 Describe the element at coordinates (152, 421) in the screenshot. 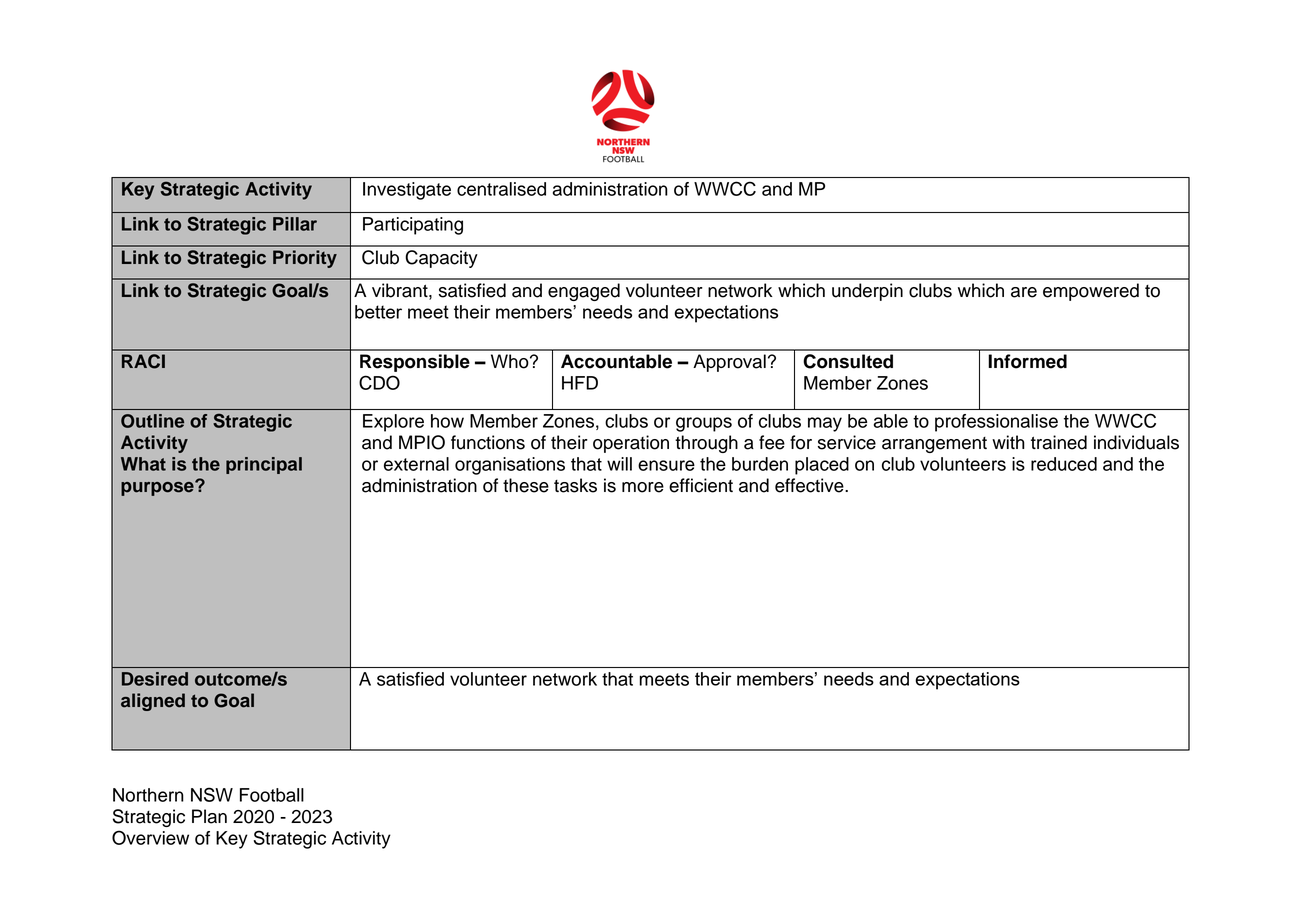

I see `Outline` at that location.
